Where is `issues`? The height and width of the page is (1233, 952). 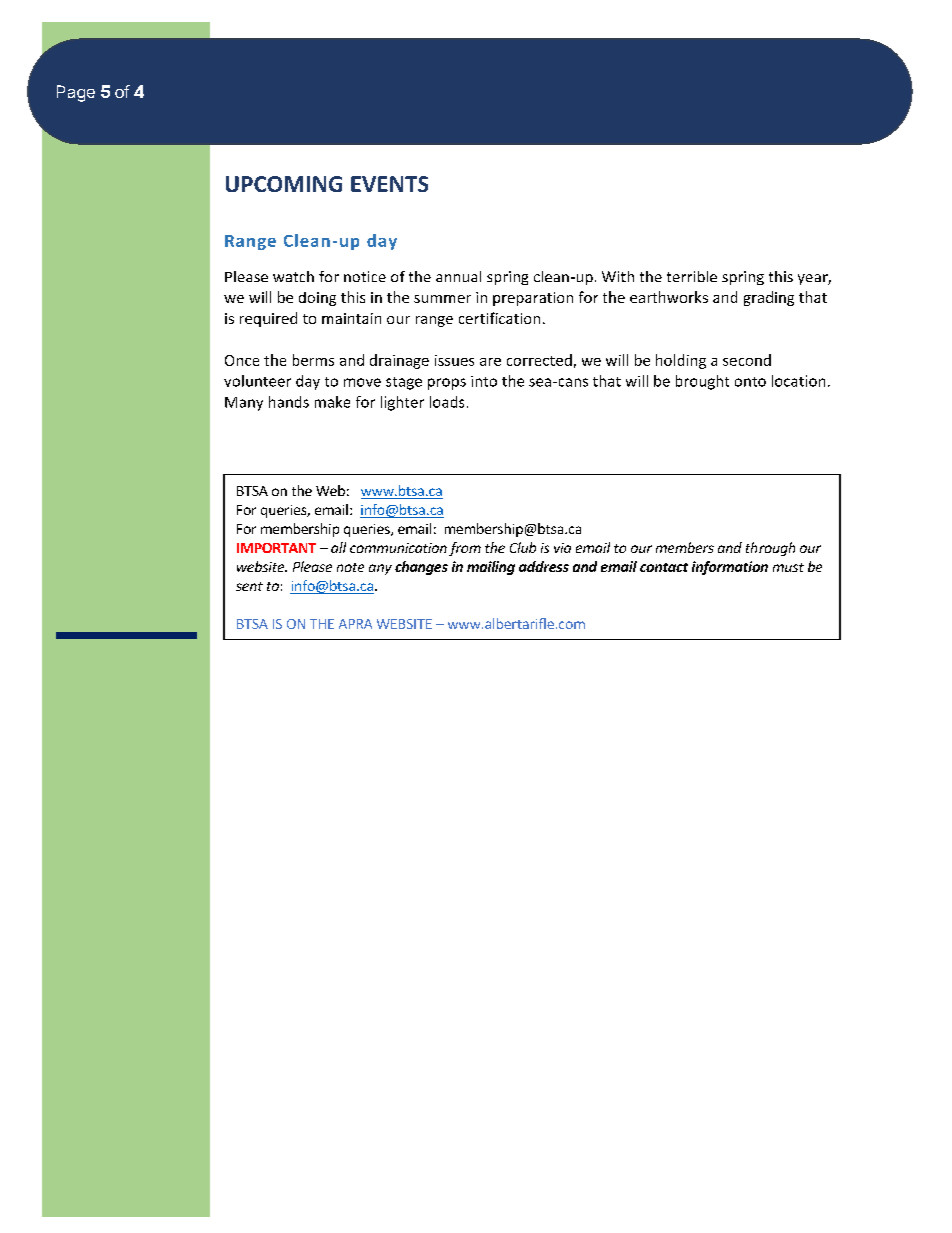 issues is located at coordinates (454, 360).
